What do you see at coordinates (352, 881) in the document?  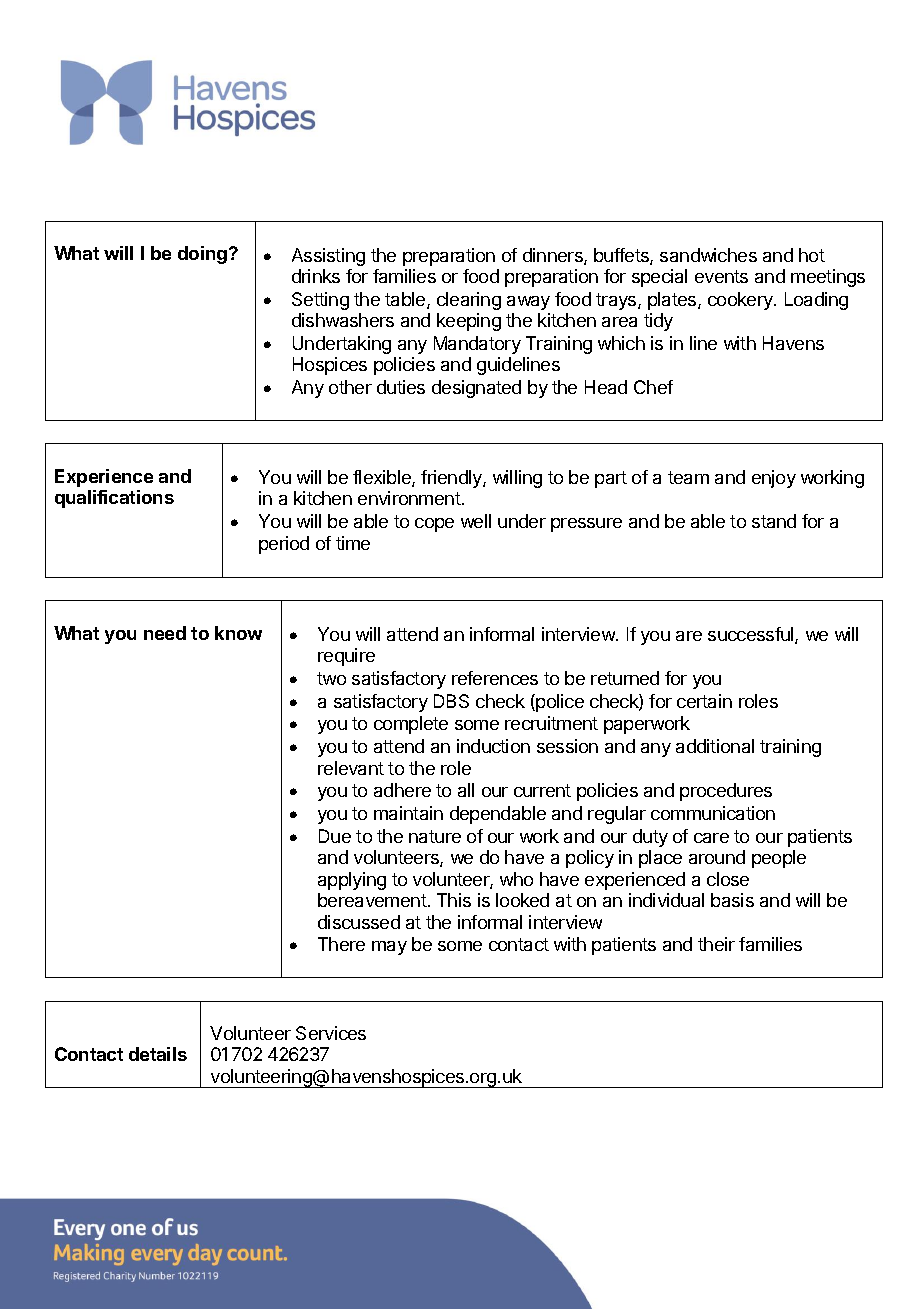 I see `applying` at bounding box center [352, 881].
